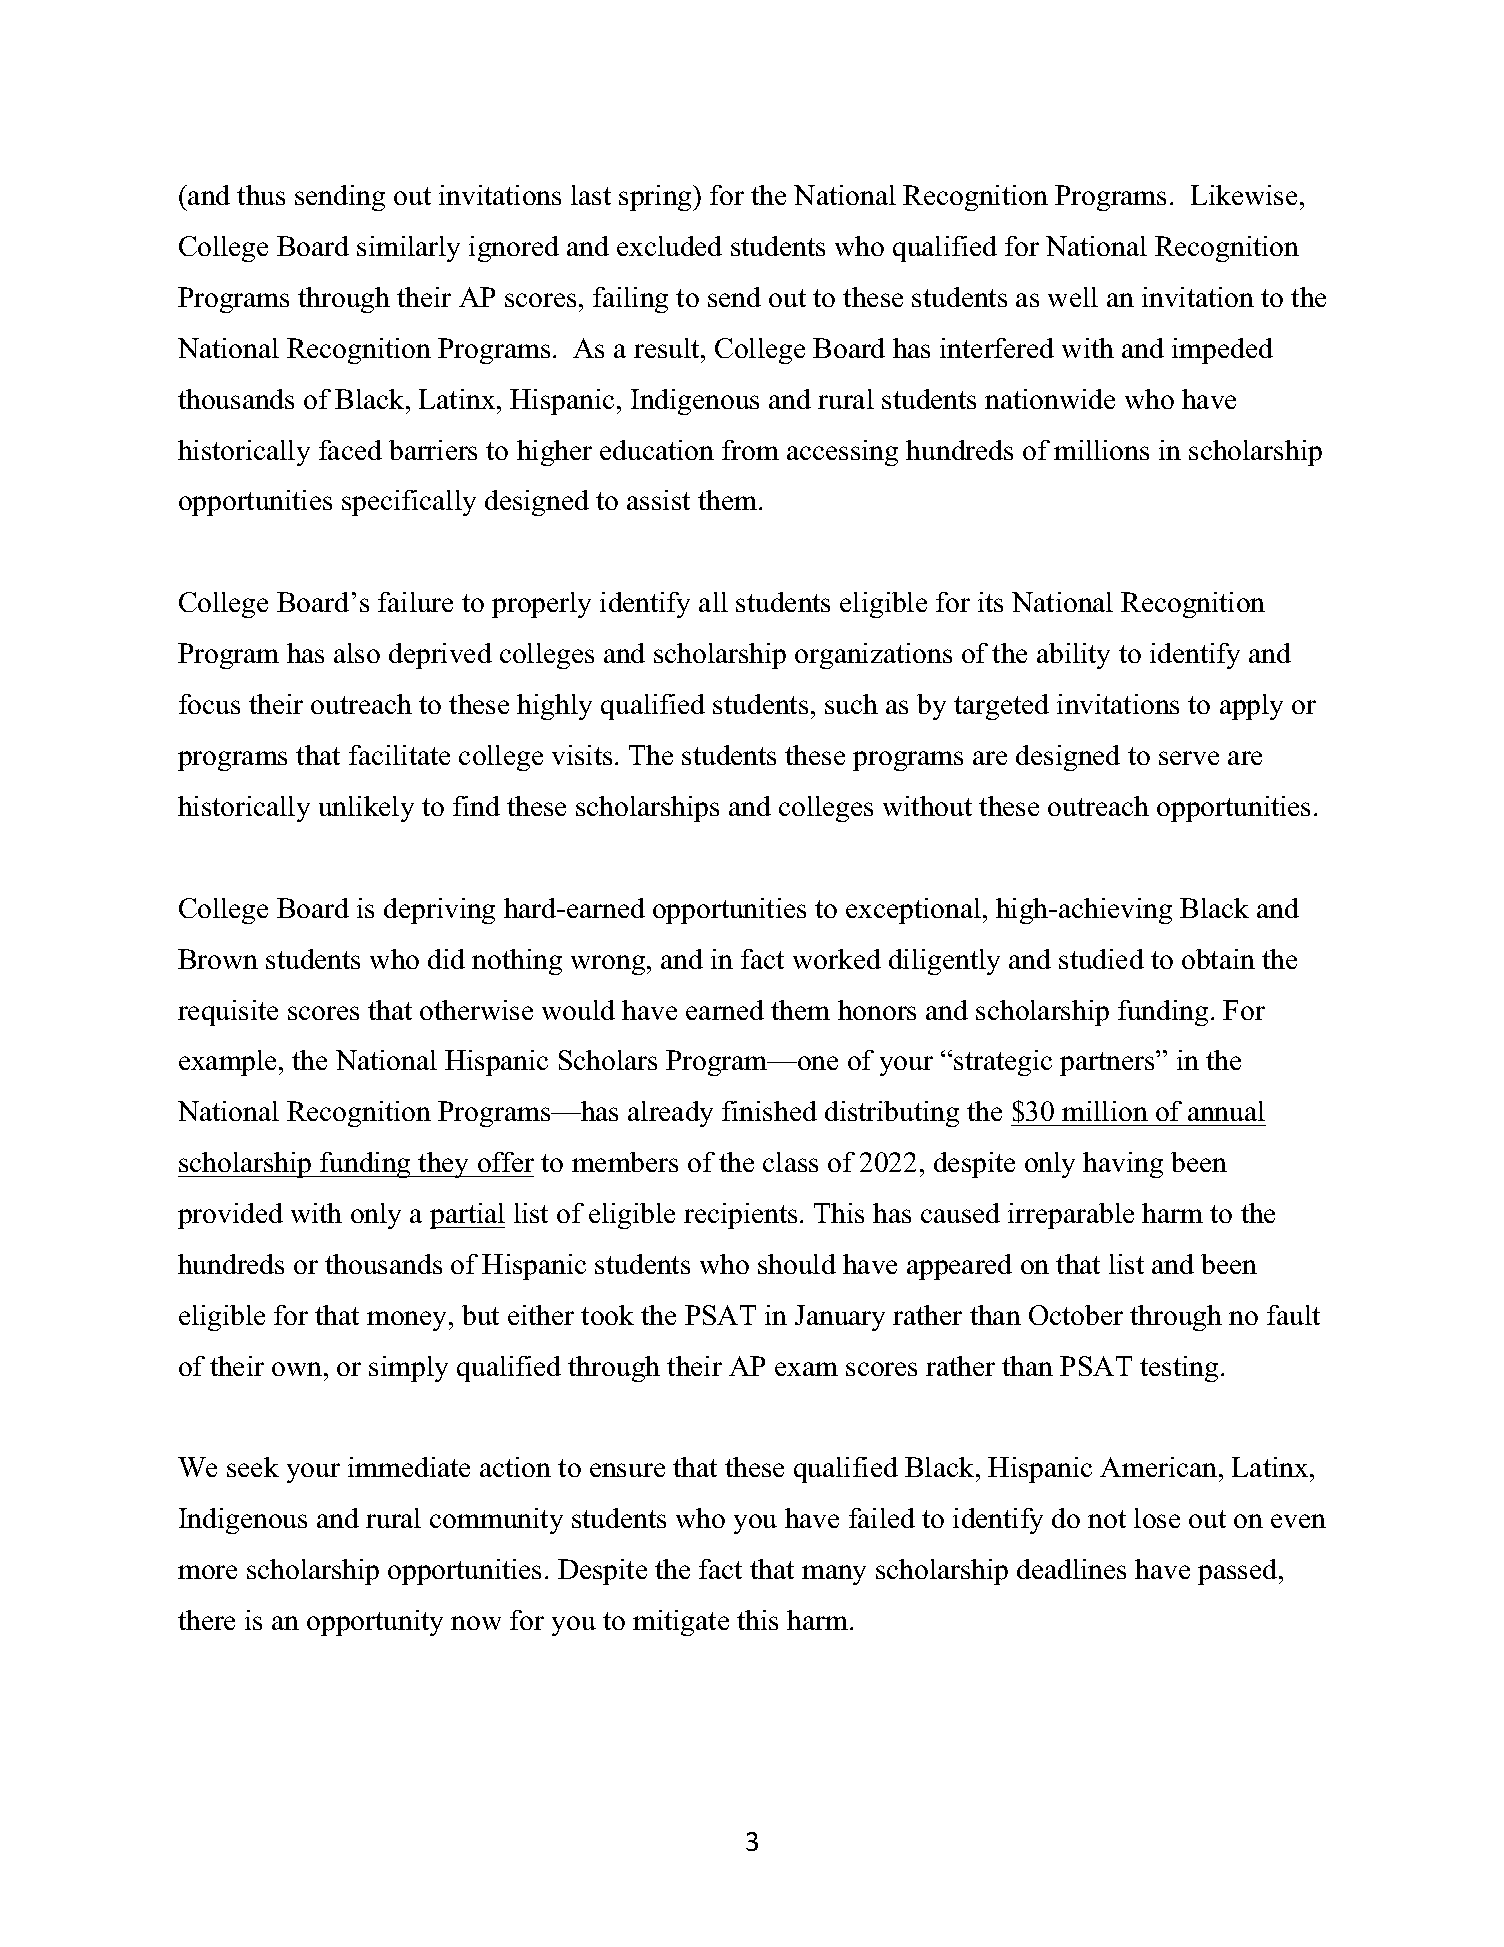 The height and width of the image is (1947, 1504). I want to click on similarly, so click(408, 249).
